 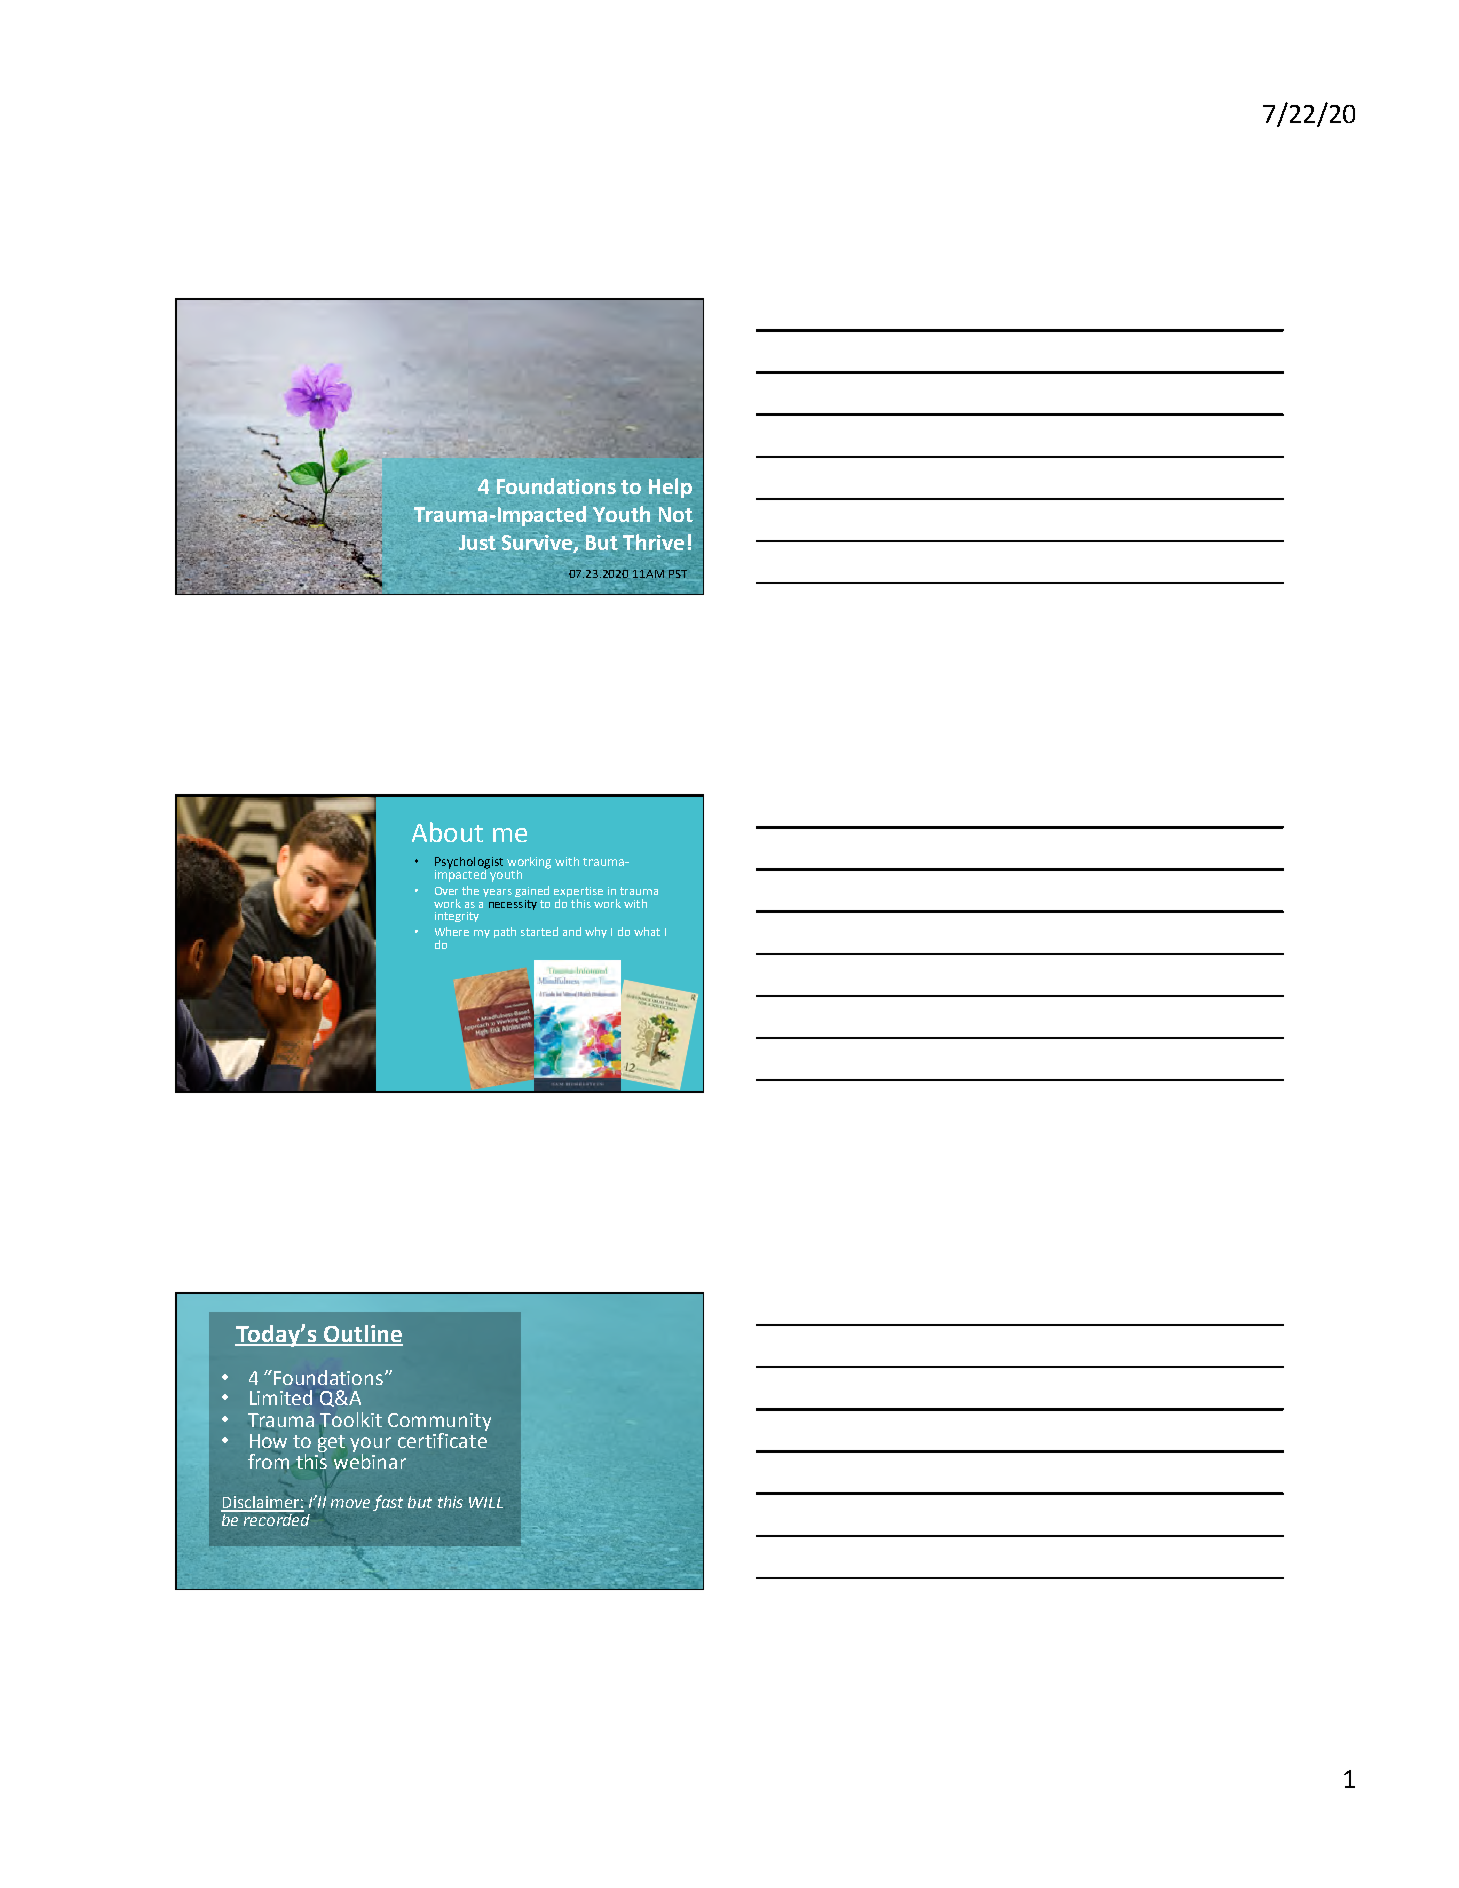 I want to click on Just, so click(x=477, y=542).
